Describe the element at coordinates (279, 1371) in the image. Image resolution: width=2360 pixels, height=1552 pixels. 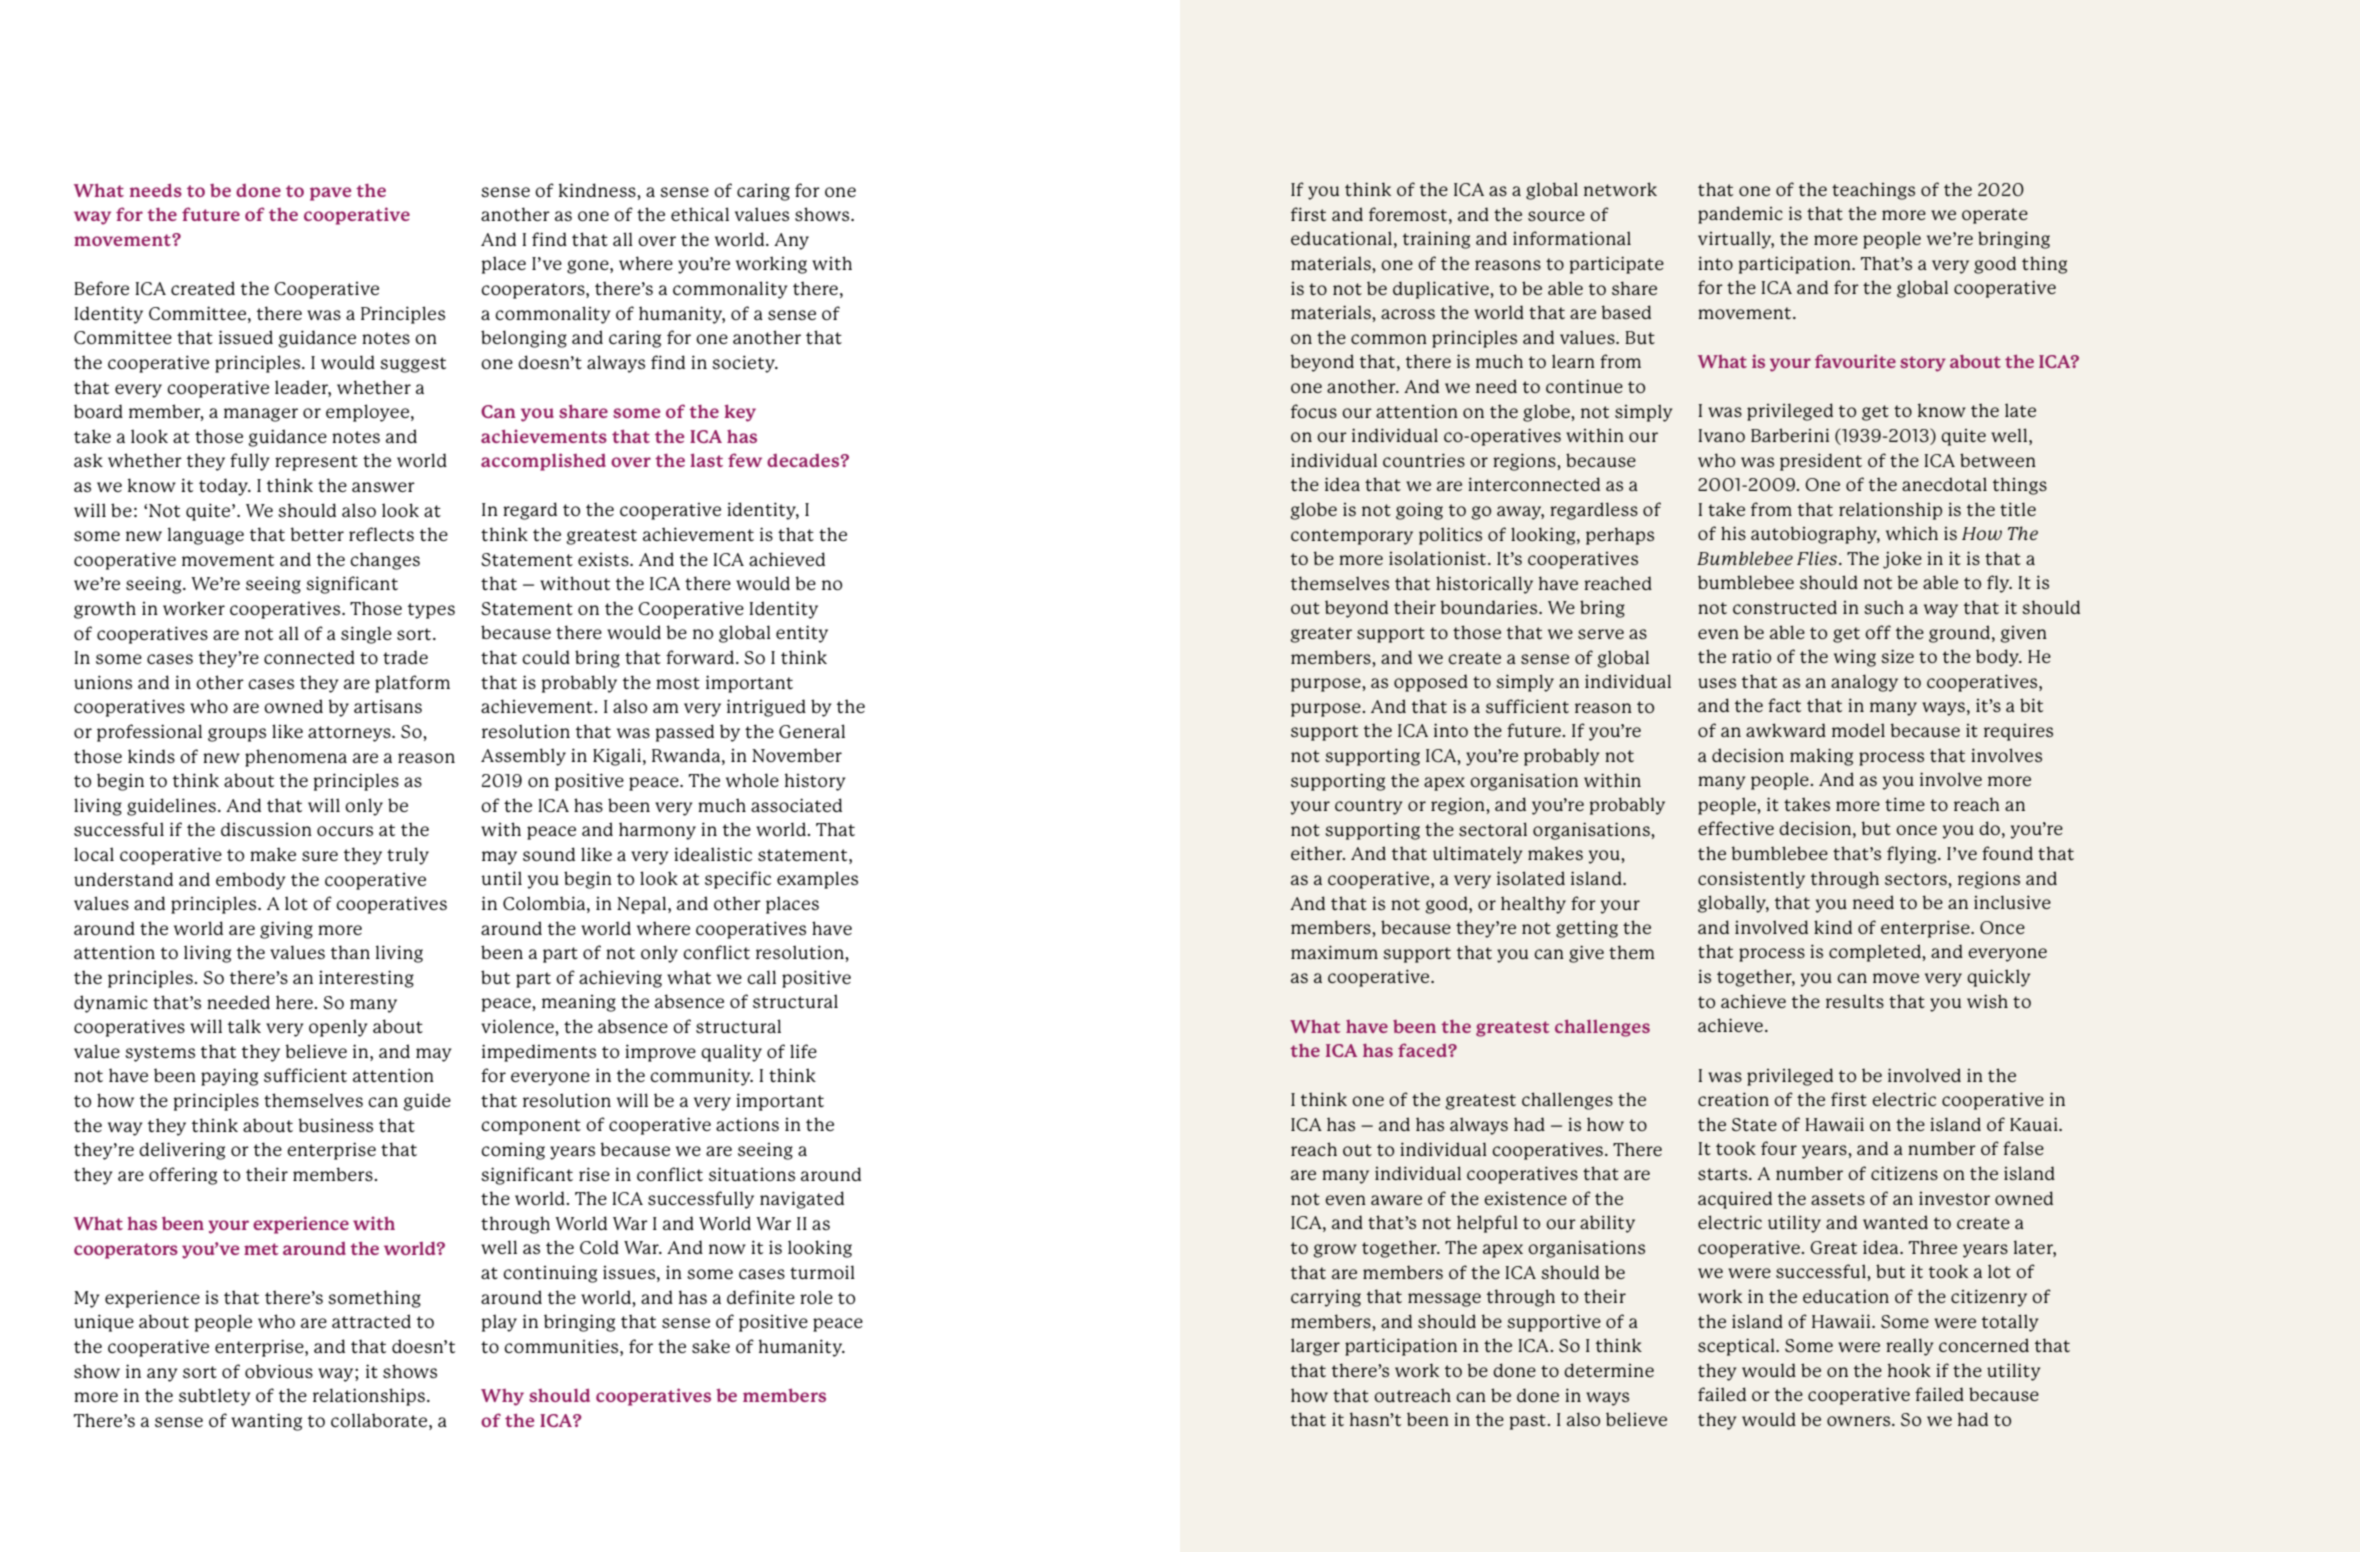
I see `obvious` at that location.
